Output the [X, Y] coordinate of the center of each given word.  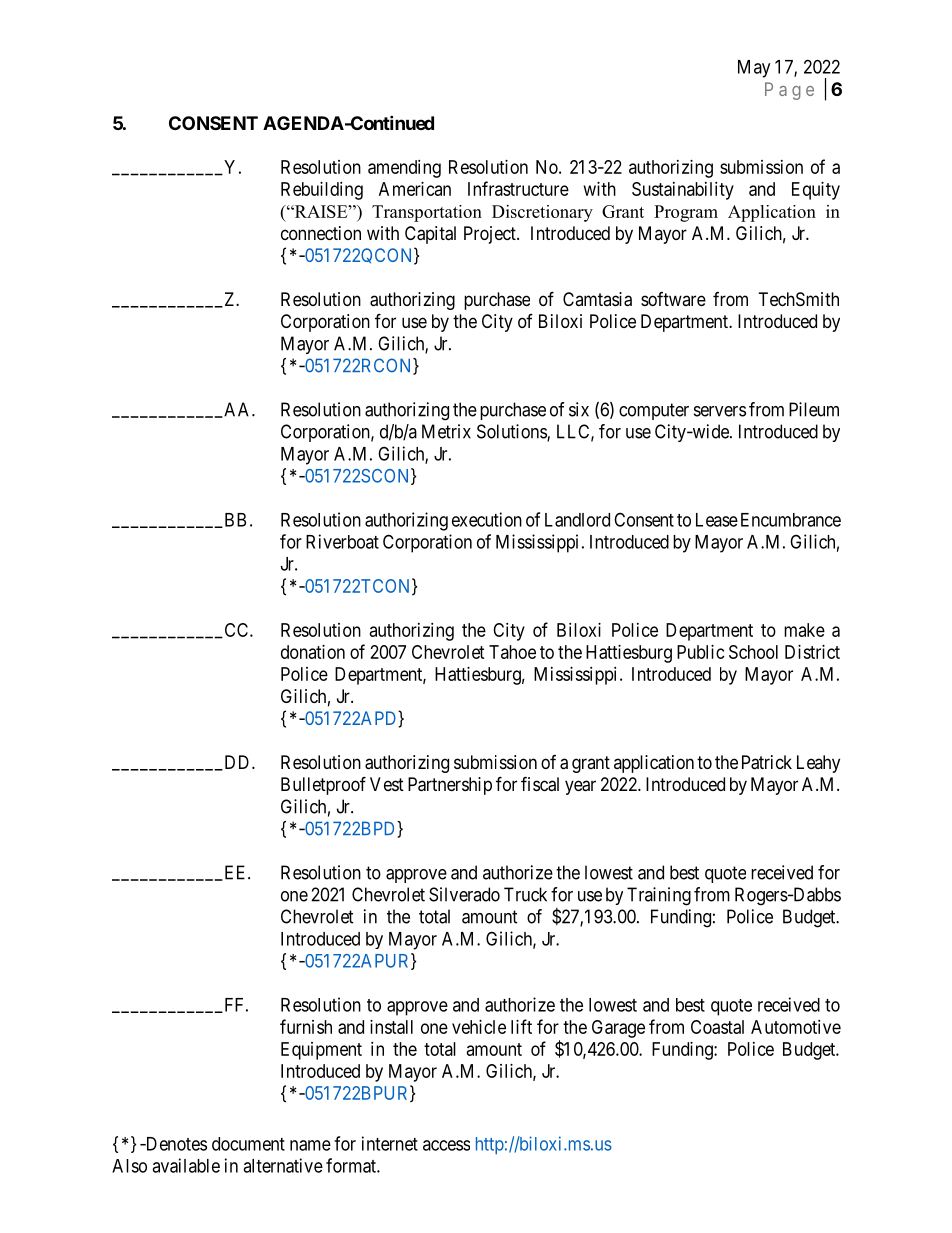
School [753, 652]
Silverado [464, 894]
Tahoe [512, 652]
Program [686, 213]
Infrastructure [518, 188]
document [248, 1144]
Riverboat [342, 541]
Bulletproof [323, 785]
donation [313, 652]
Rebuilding [322, 191]
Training [659, 896]
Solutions [512, 432]
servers [720, 411]
